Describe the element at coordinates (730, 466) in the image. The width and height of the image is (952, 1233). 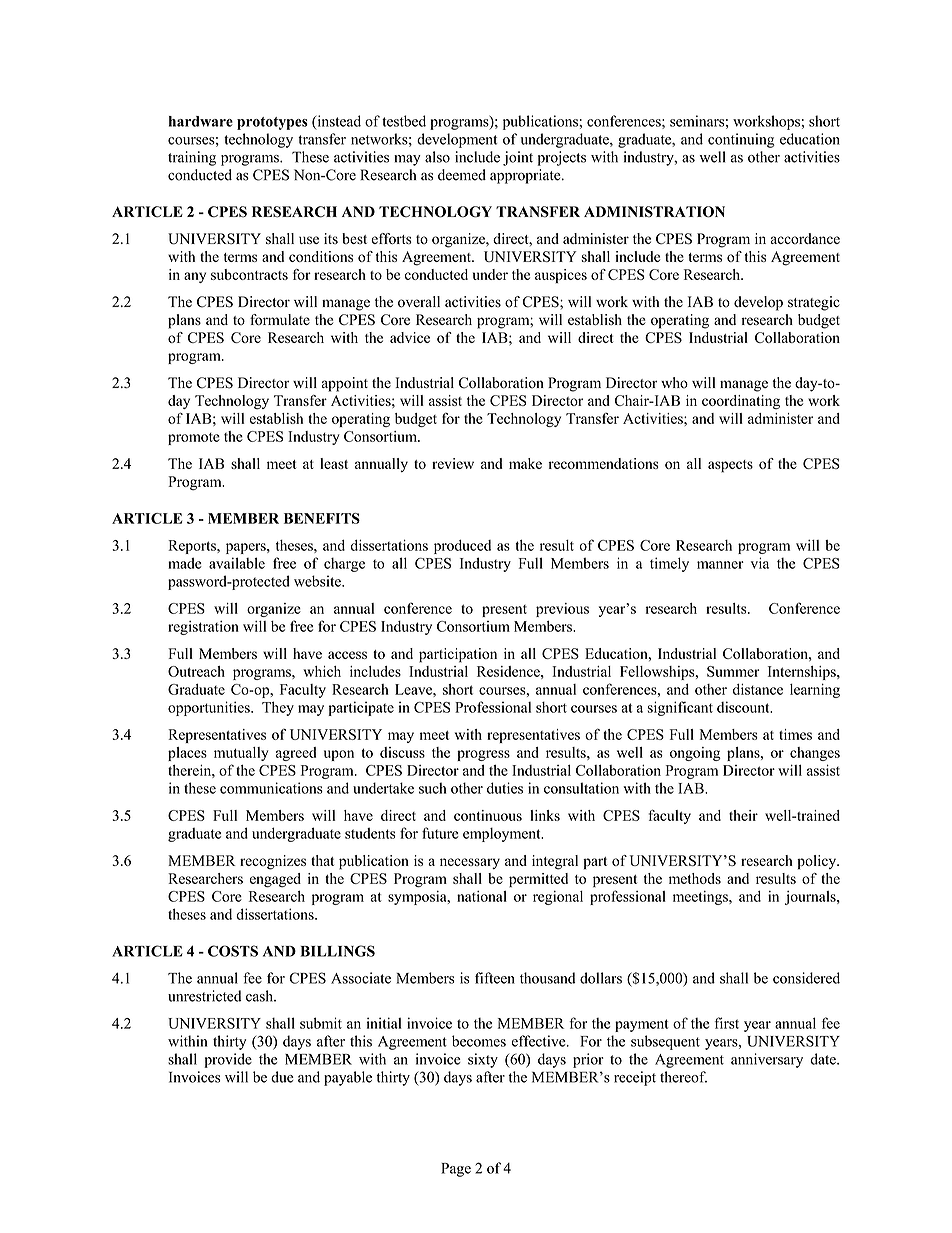
I see `aspects` at that location.
